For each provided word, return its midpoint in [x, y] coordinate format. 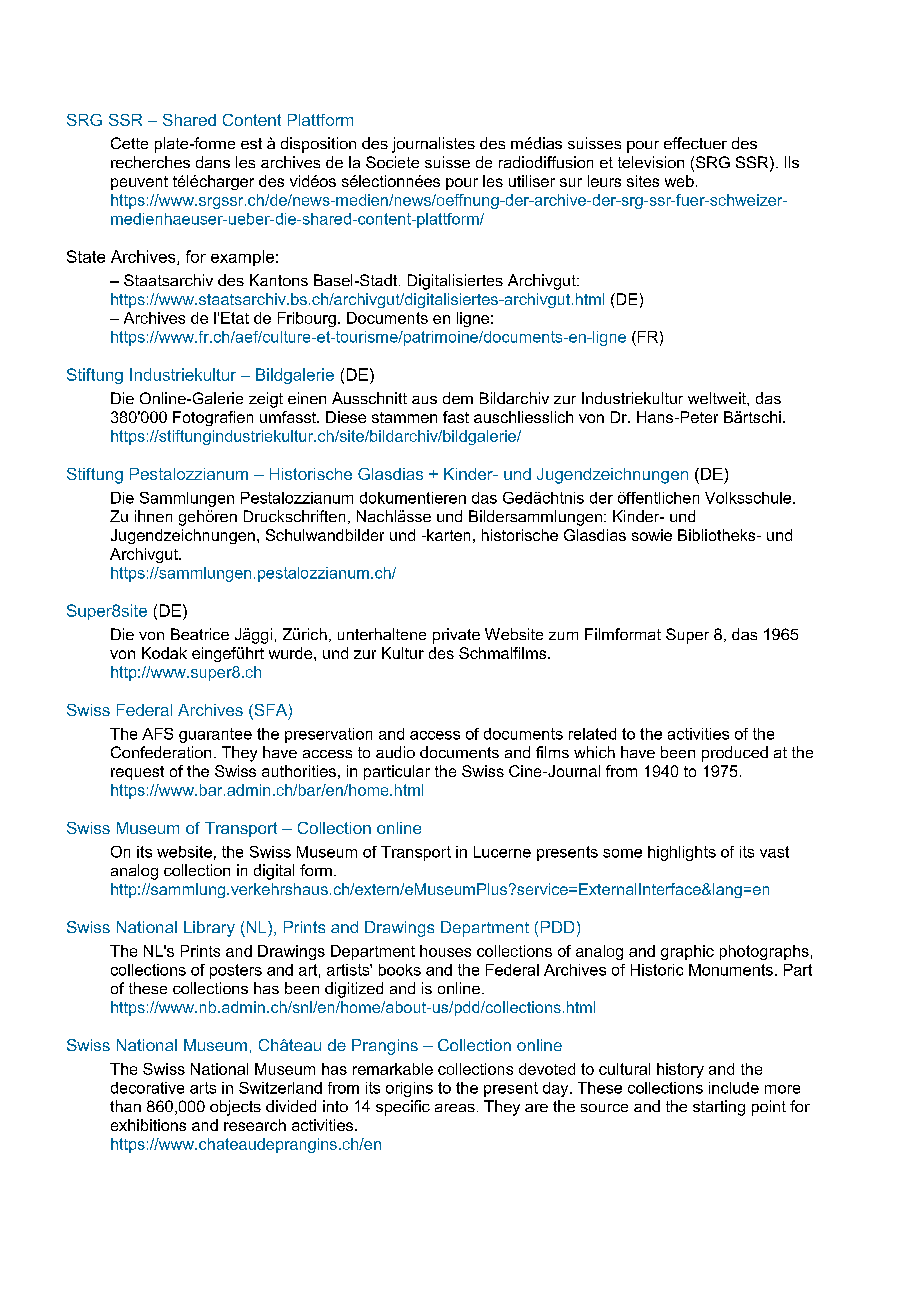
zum [563, 636]
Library [209, 929]
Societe [392, 162]
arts [203, 1088]
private [456, 636]
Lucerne [502, 852]
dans [213, 162]
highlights [682, 853]
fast [456, 417]
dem [458, 398]
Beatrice [200, 634]
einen [307, 398]
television [651, 162]
